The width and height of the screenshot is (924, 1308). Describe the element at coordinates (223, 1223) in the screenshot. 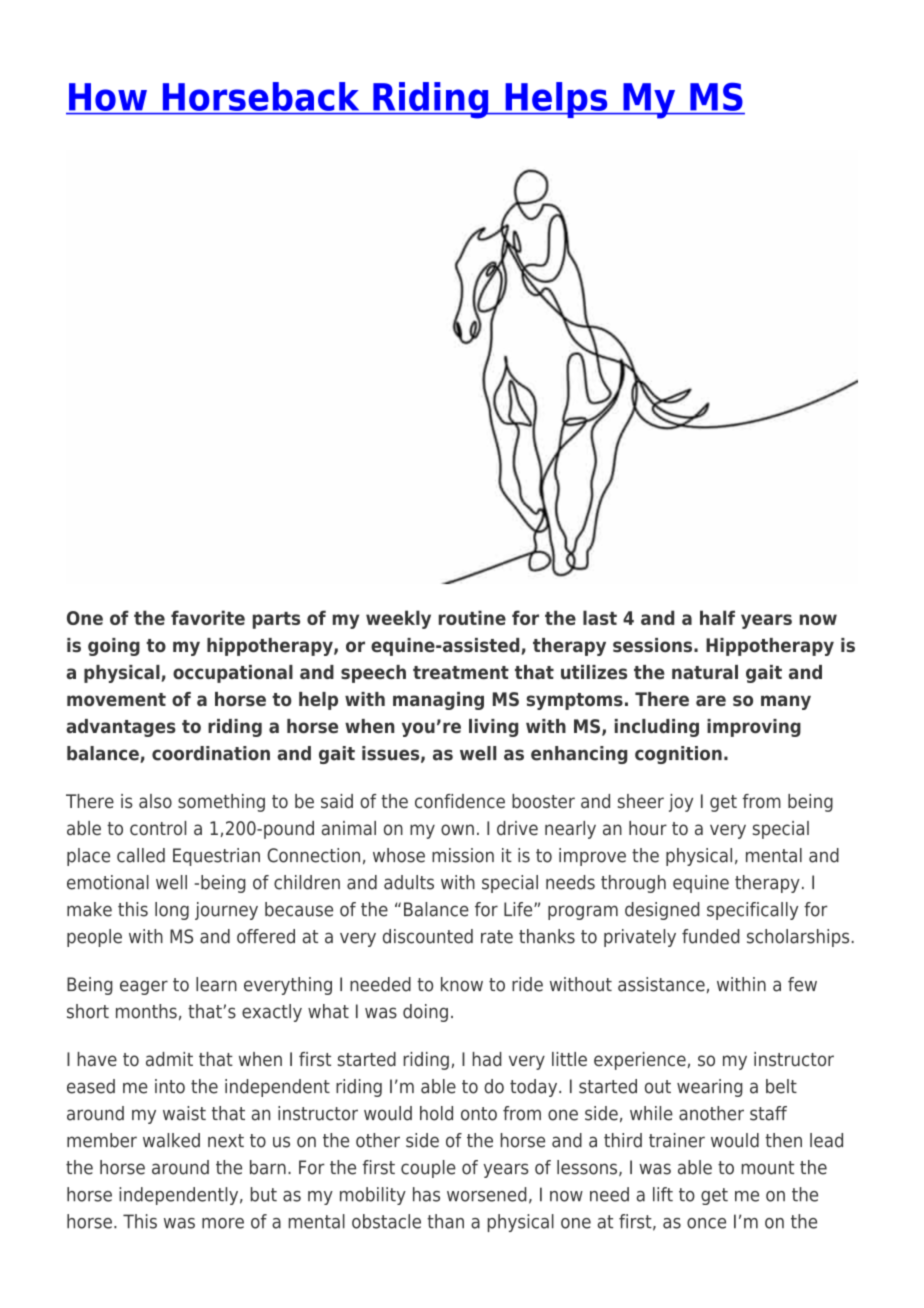

I see `more` at that location.
